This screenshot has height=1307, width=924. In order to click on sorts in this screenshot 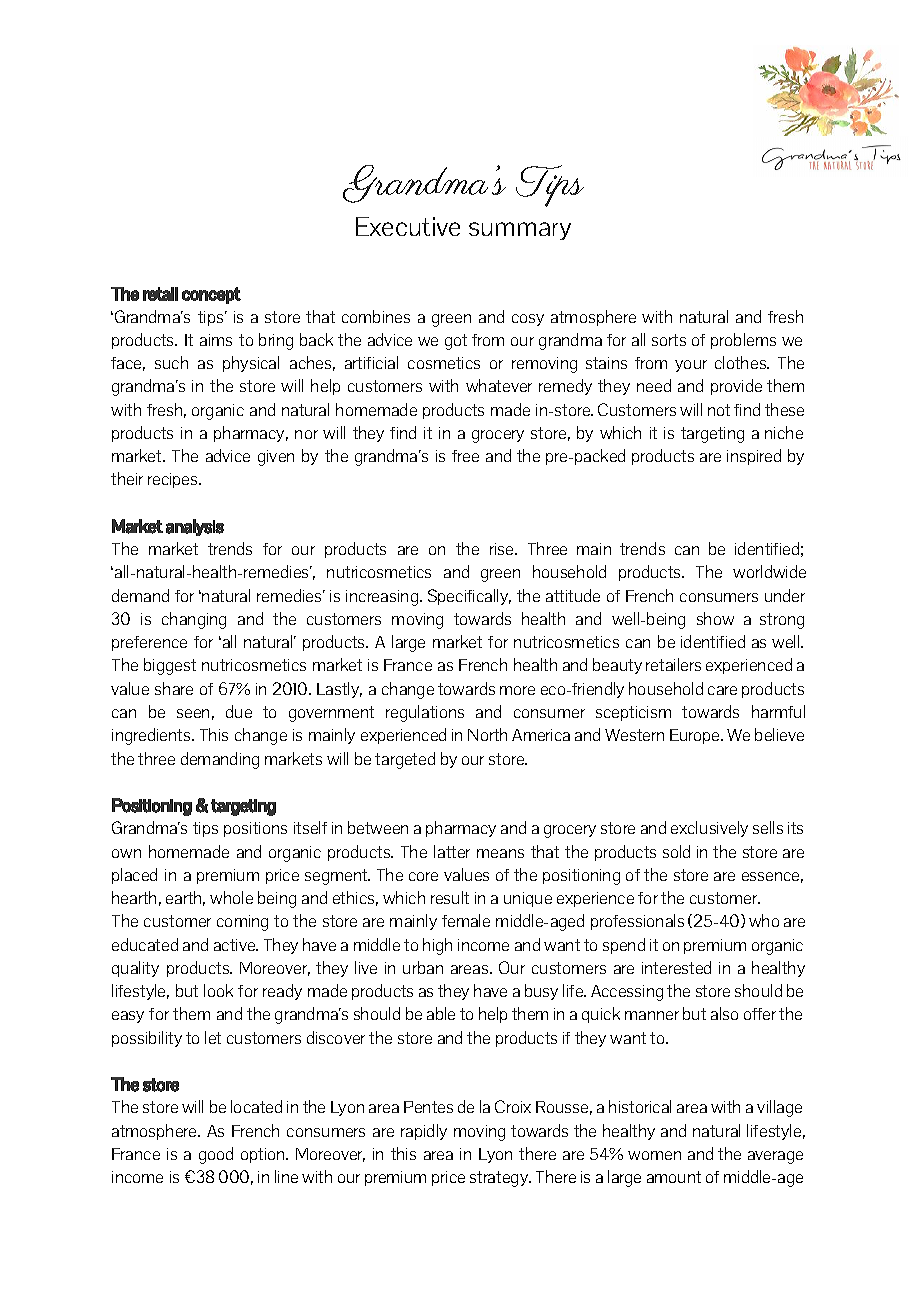, I will do `click(669, 340)`.
